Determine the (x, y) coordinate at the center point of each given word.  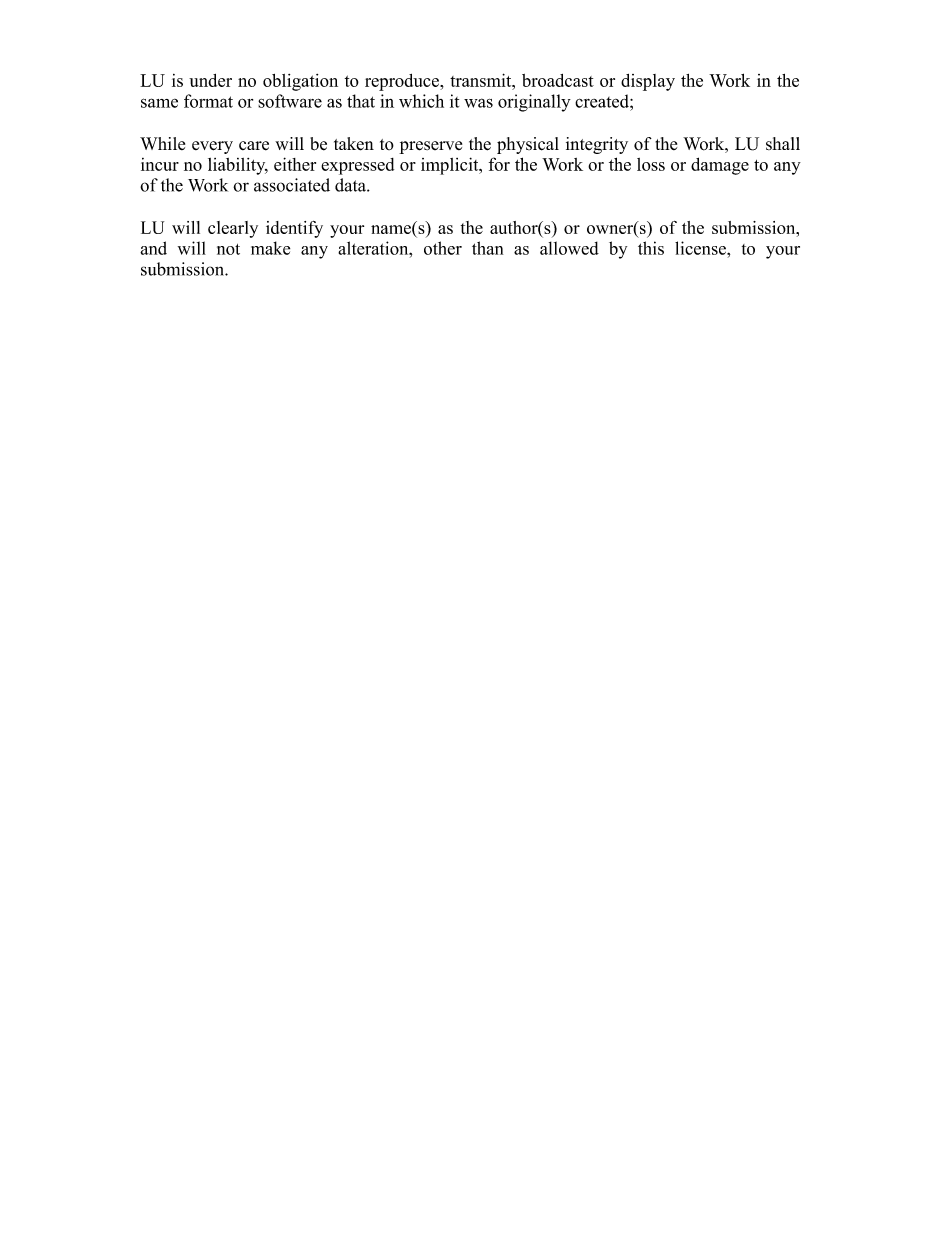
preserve (430, 147)
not (228, 249)
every (212, 147)
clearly (233, 229)
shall (783, 143)
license (701, 248)
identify (294, 229)
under (210, 80)
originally (534, 103)
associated (292, 185)
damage (720, 166)
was (478, 103)
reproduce (403, 82)
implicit (451, 166)
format (208, 101)
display (648, 82)
